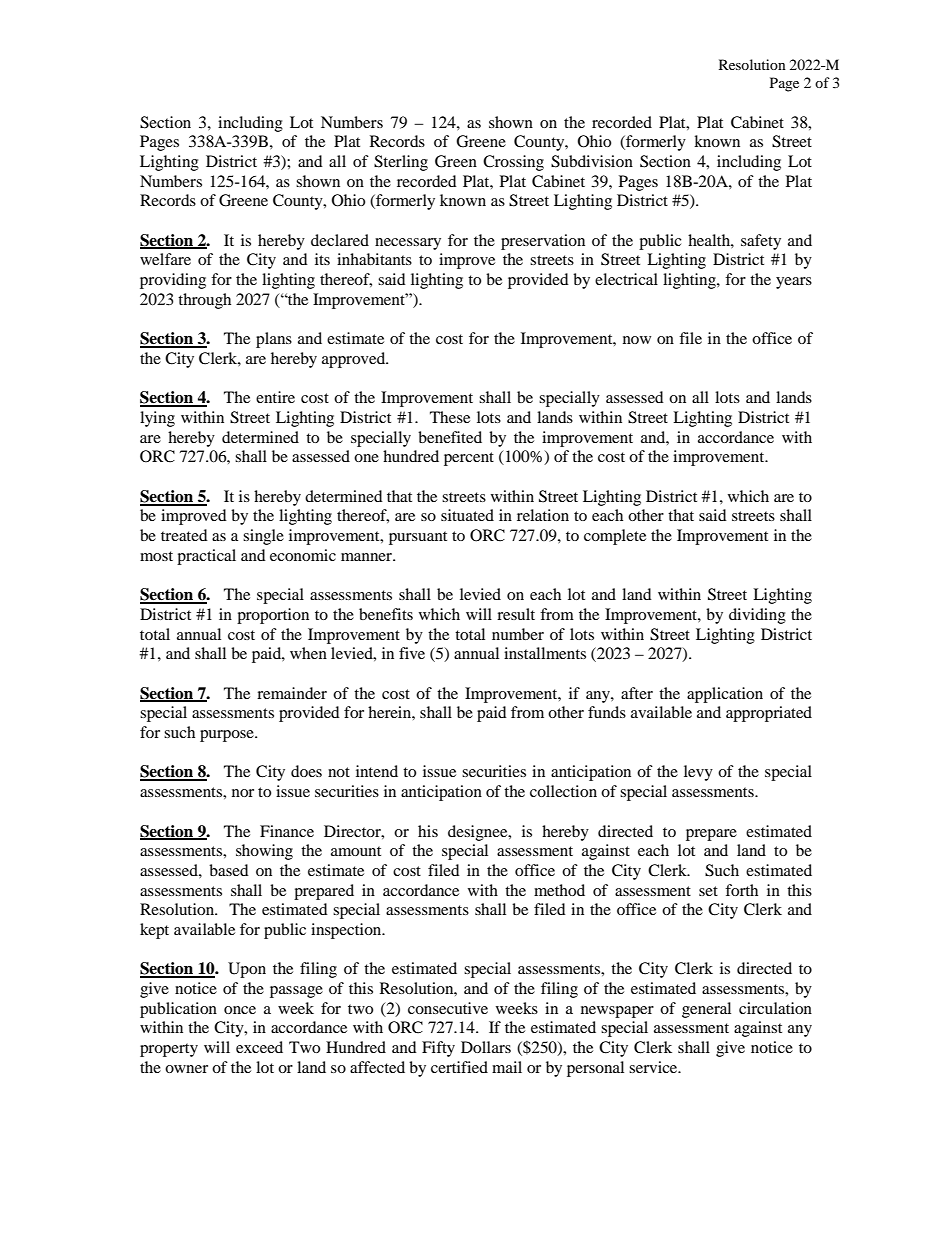 The height and width of the image is (1233, 952). Describe the element at coordinates (757, 616) in the image. I see `dividing` at that location.
